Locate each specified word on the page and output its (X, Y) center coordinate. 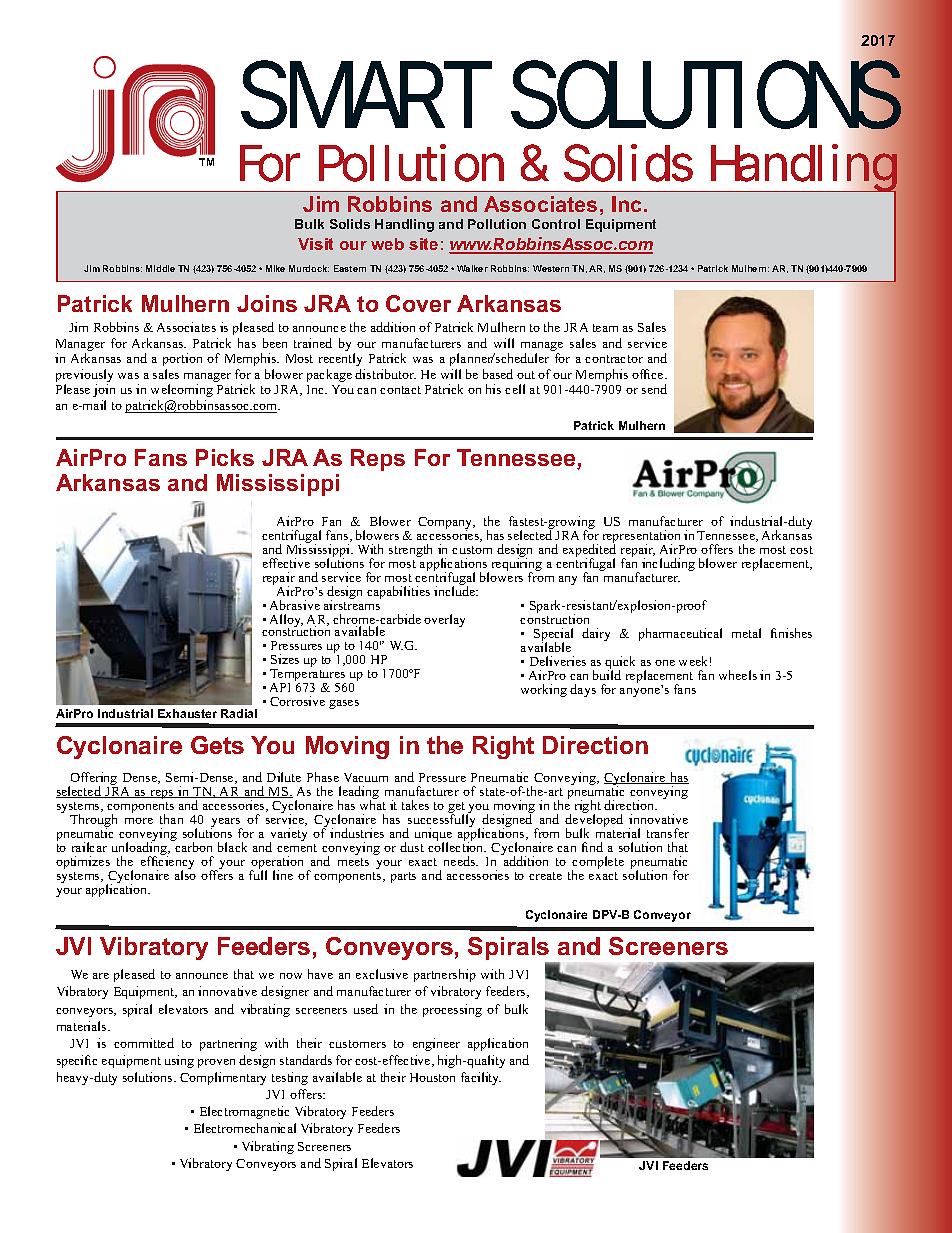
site (423, 244)
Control (556, 224)
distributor (385, 374)
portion (182, 359)
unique (433, 836)
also (185, 874)
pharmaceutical (680, 634)
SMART (364, 94)
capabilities (398, 592)
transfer (668, 833)
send (654, 389)
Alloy (286, 622)
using (179, 1061)
